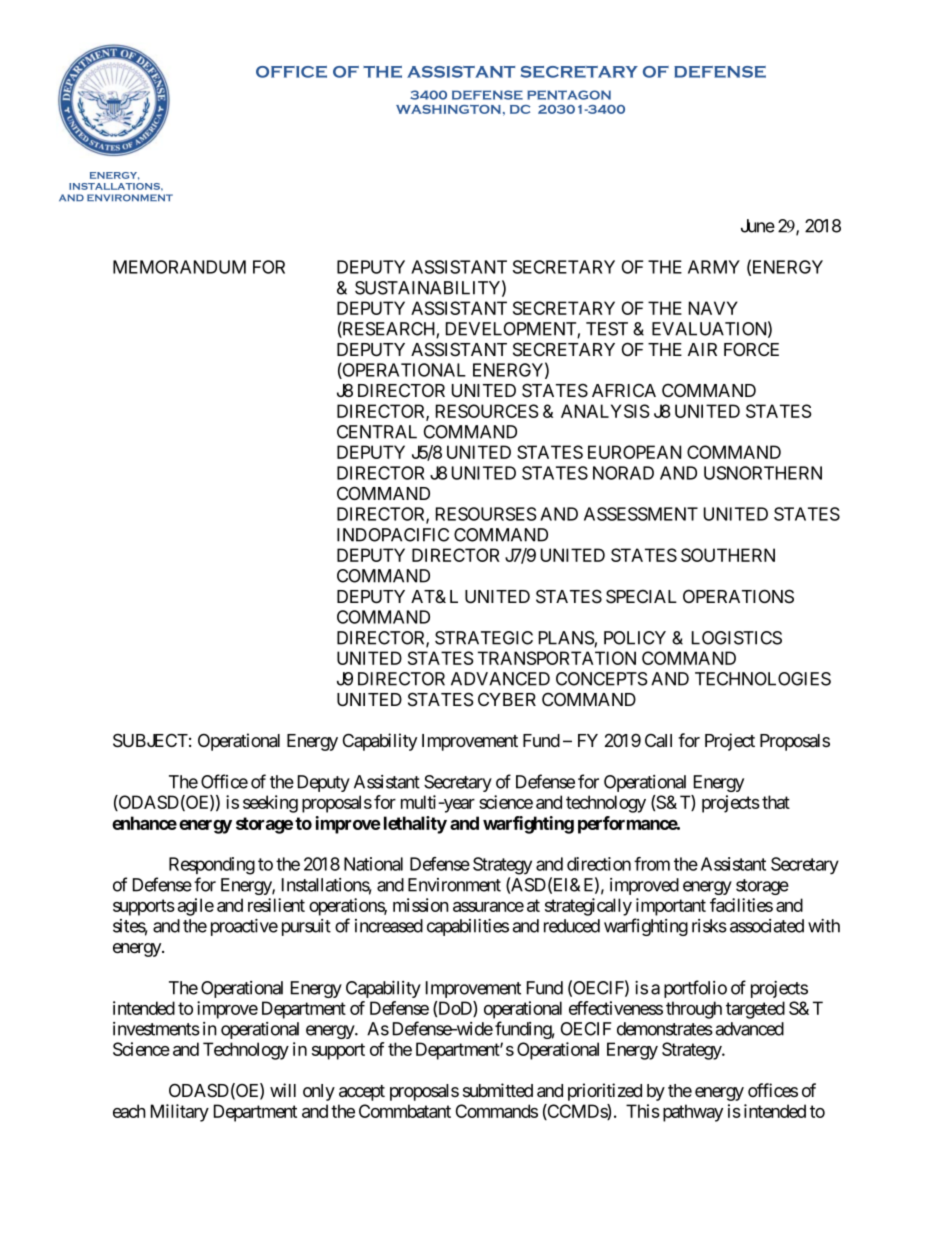  What do you see at coordinates (179, 267) in the screenshot?
I see `MEMORANDUM` at bounding box center [179, 267].
